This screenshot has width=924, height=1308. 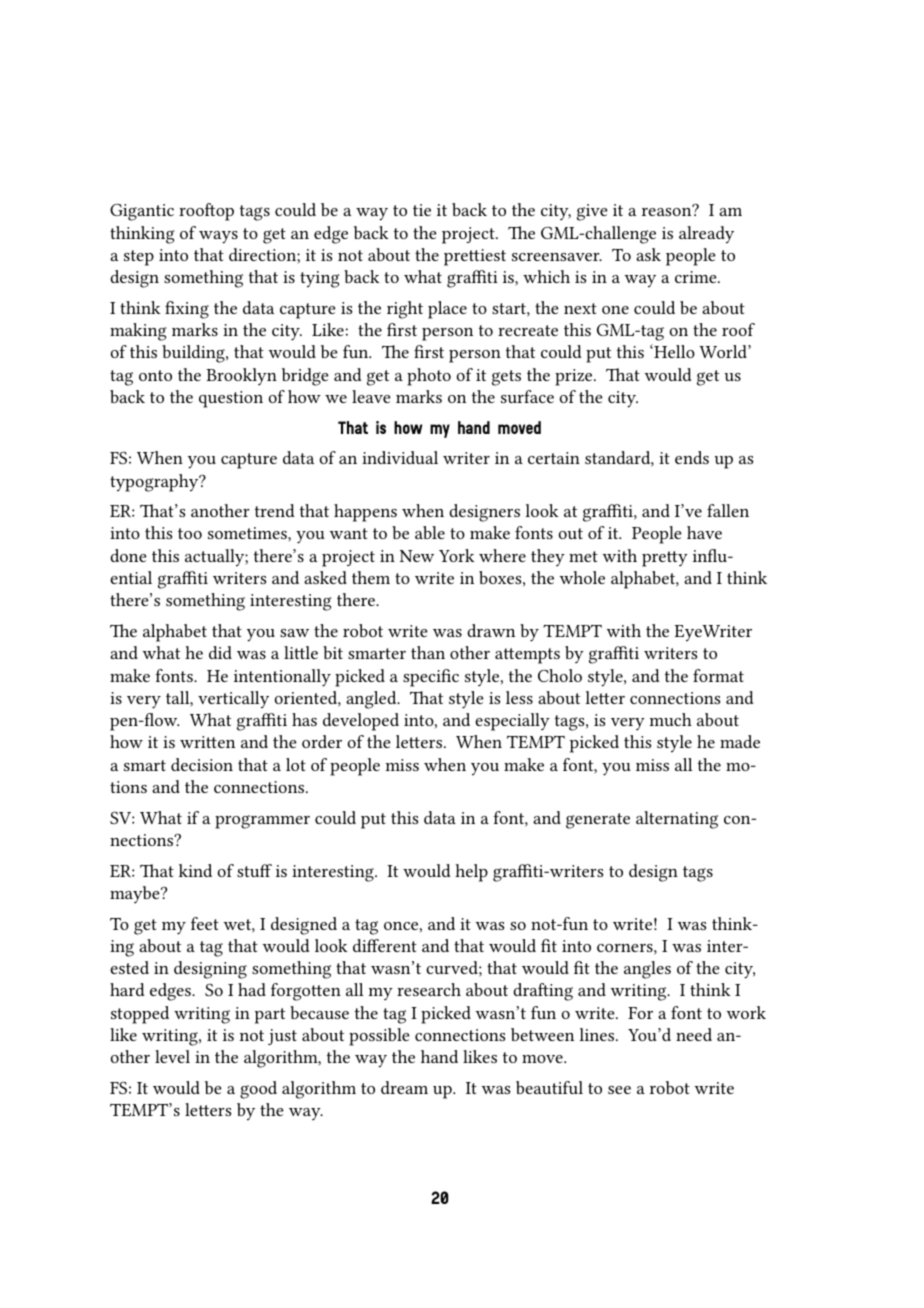 I want to click on prettiest, so click(x=475, y=257).
